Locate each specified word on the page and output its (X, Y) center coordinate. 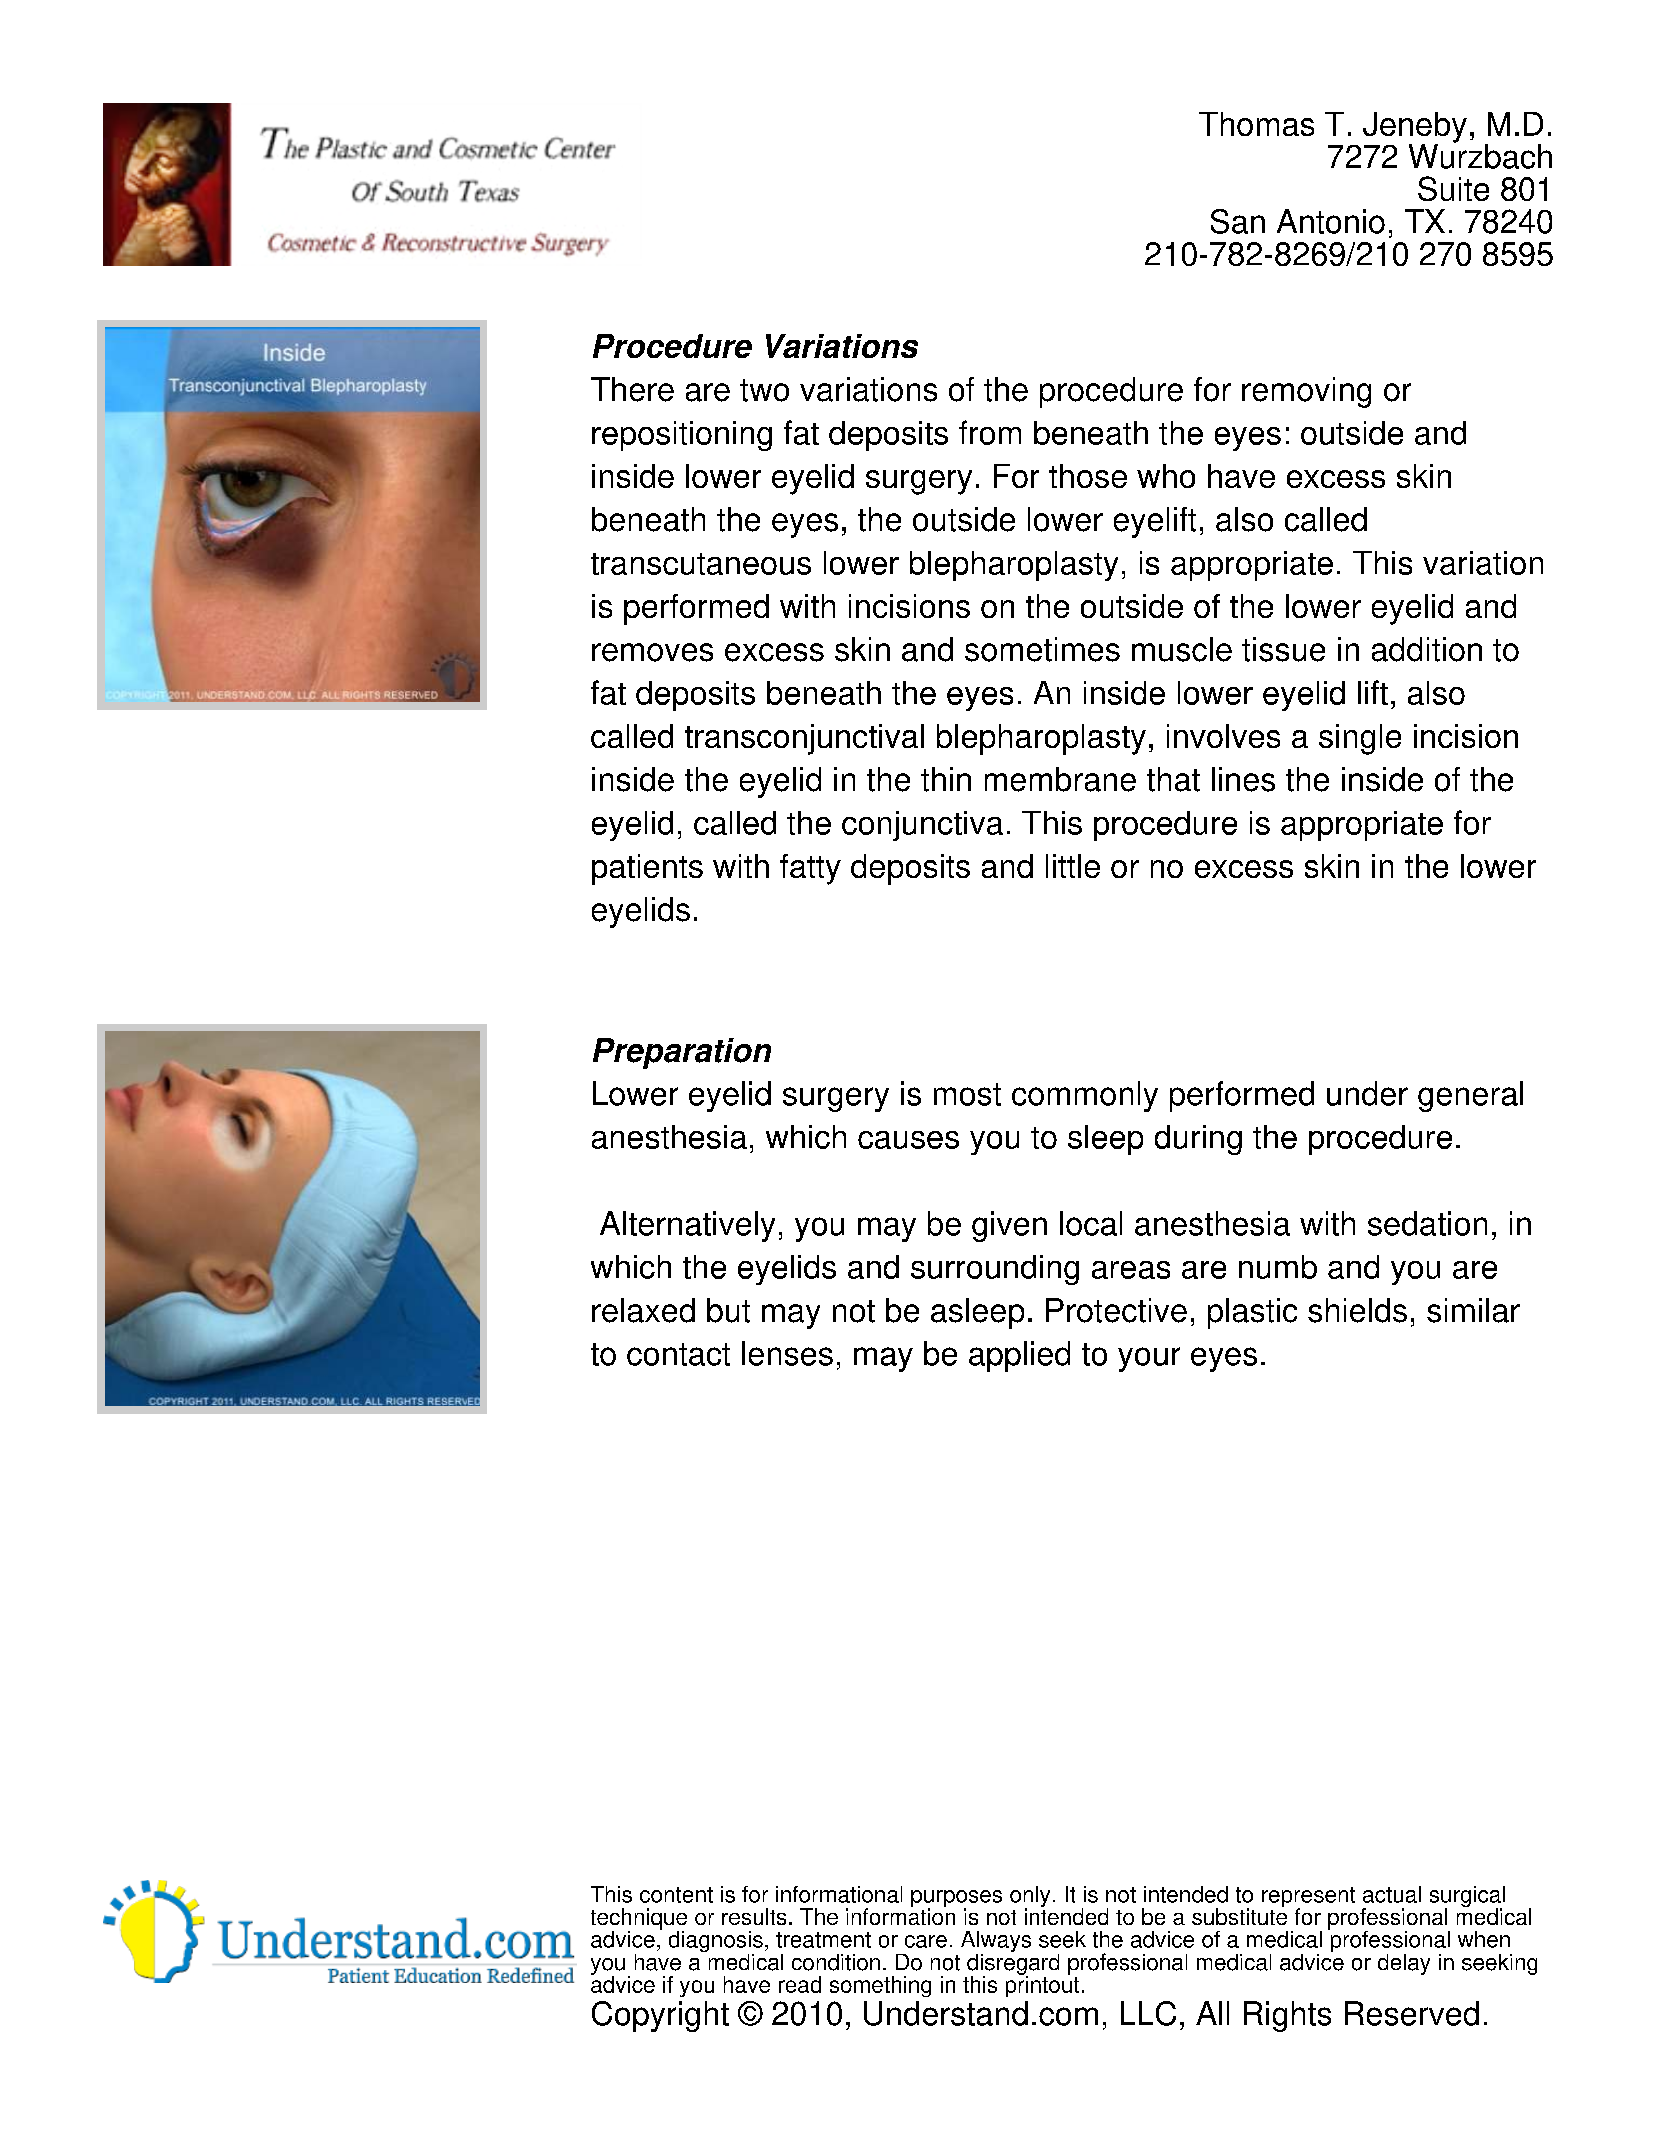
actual (1392, 1894)
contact (678, 1354)
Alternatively (687, 1226)
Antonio (1331, 221)
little (1073, 866)
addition (1427, 649)
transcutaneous (701, 564)
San (1238, 221)
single (1360, 739)
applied (1019, 1356)
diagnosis (716, 1943)
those (1088, 476)
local (1091, 1223)
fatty (810, 869)
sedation (1427, 1223)
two (764, 390)
